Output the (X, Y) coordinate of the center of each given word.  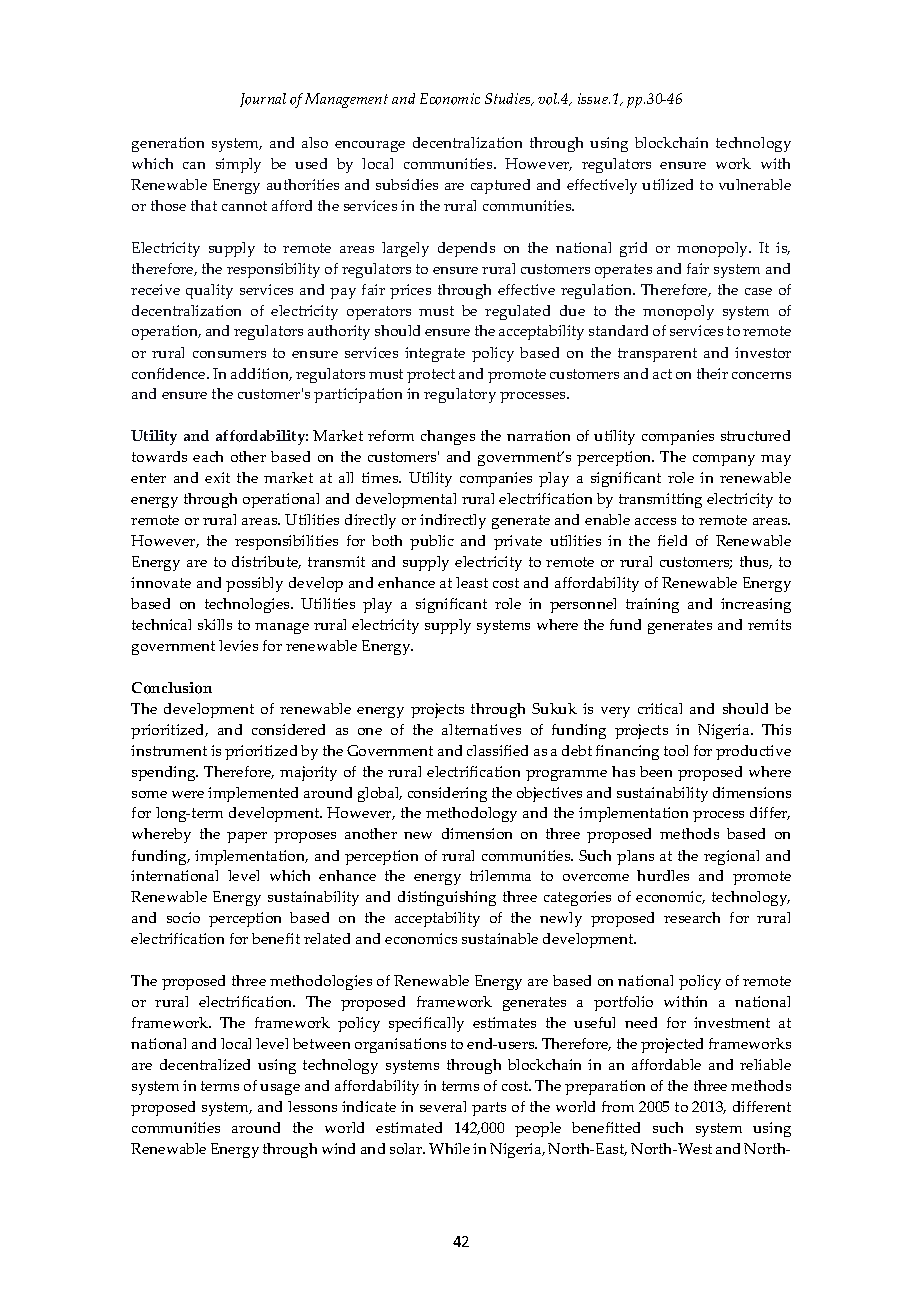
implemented (253, 794)
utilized (667, 184)
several (443, 1106)
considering (447, 794)
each (208, 456)
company (724, 460)
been (656, 771)
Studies (509, 99)
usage (280, 1089)
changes (448, 437)
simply (238, 165)
